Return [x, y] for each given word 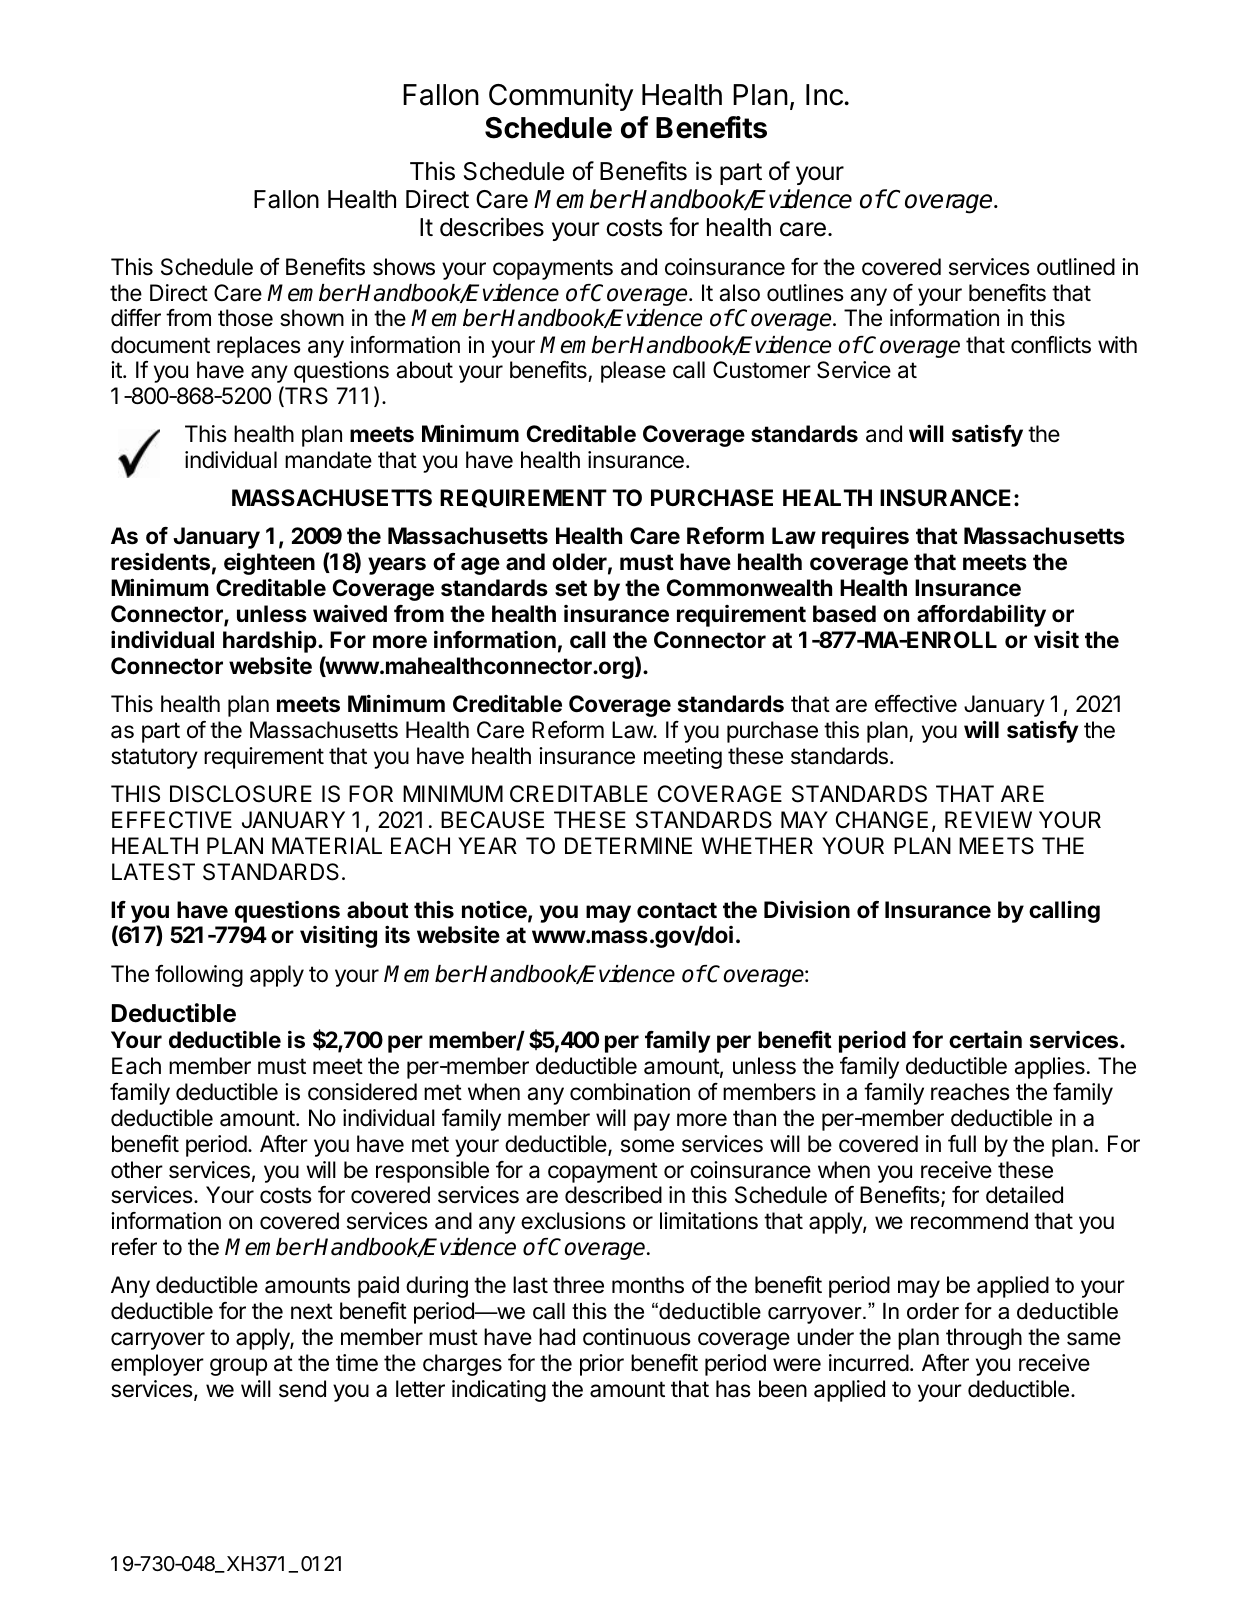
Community [561, 97]
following [199, 976]
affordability [981, 615]
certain [985, 1040]
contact [677, 910]
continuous [637, 1337]
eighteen [269, 563]
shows [404, 267]
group [238, 1367]
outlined [1076, 267]
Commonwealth [749, 588]
